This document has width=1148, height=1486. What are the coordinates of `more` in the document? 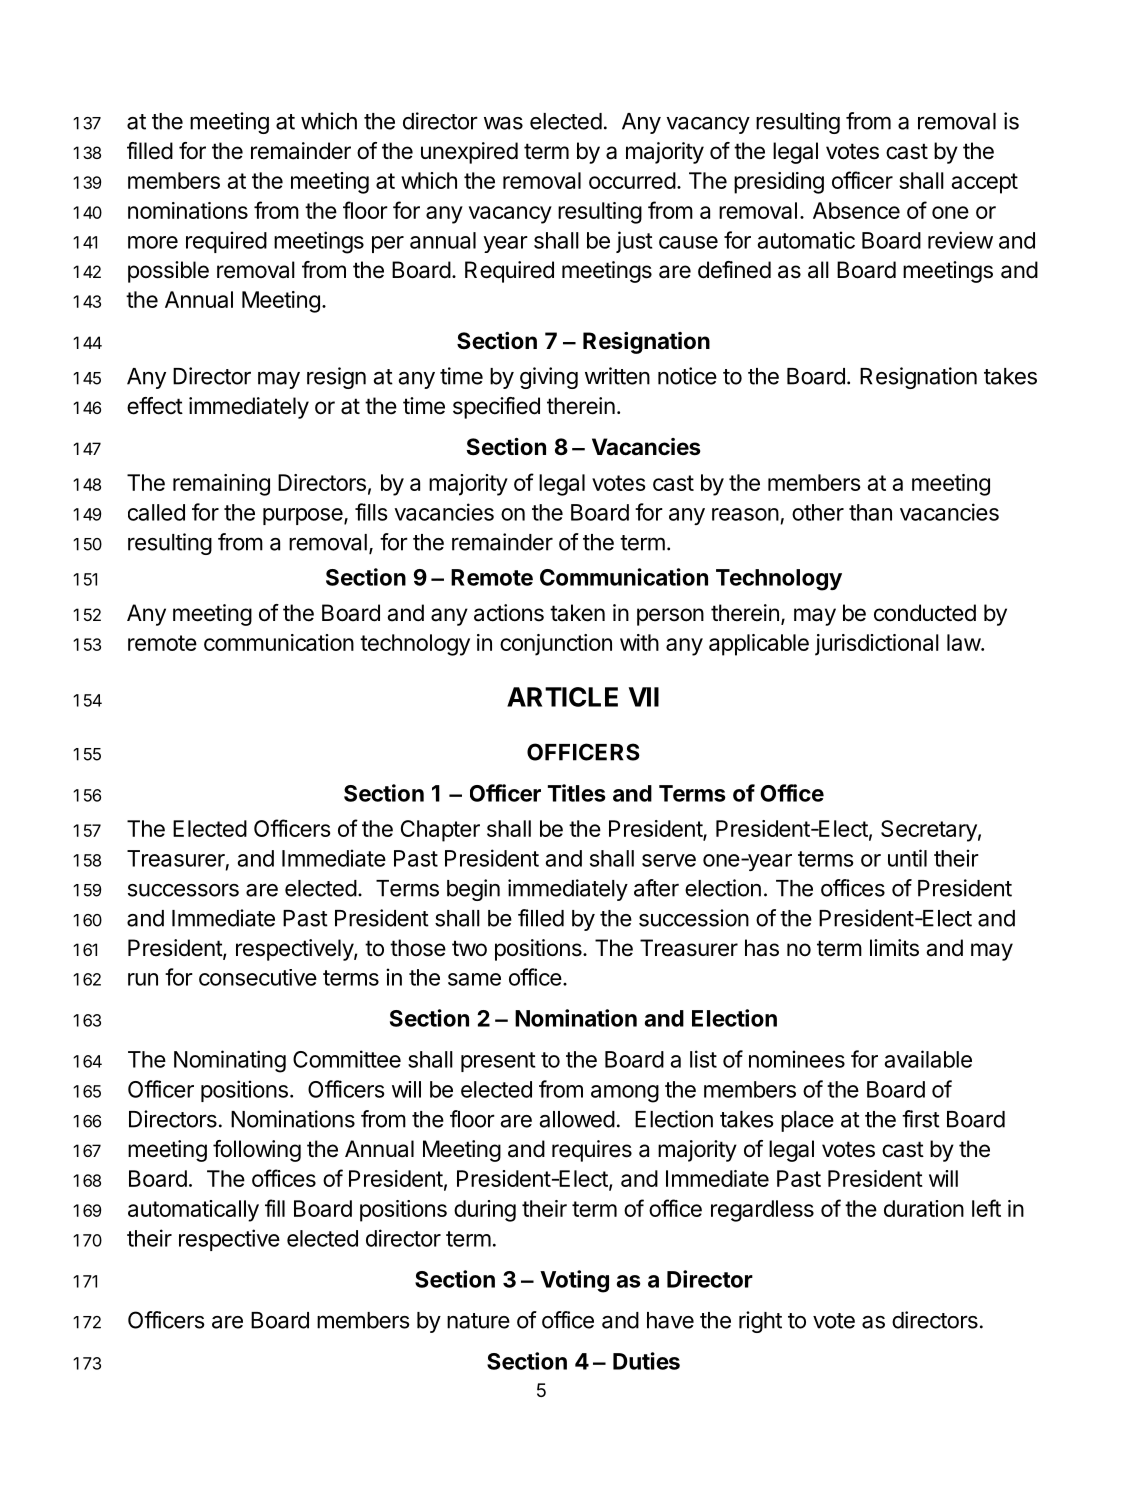 It's located at (153, 242).
